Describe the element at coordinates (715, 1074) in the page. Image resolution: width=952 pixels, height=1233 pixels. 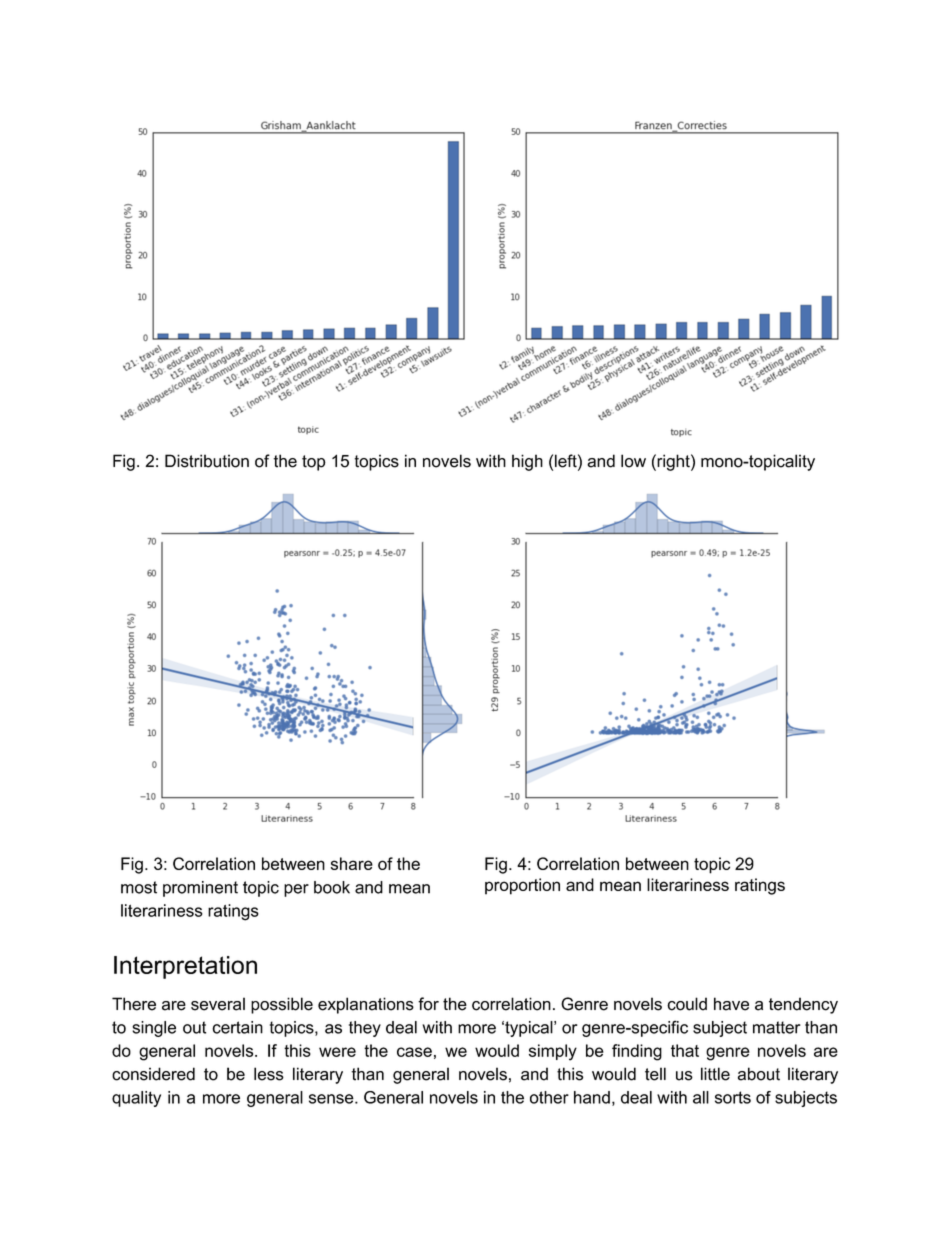
I see `little` at that location.
